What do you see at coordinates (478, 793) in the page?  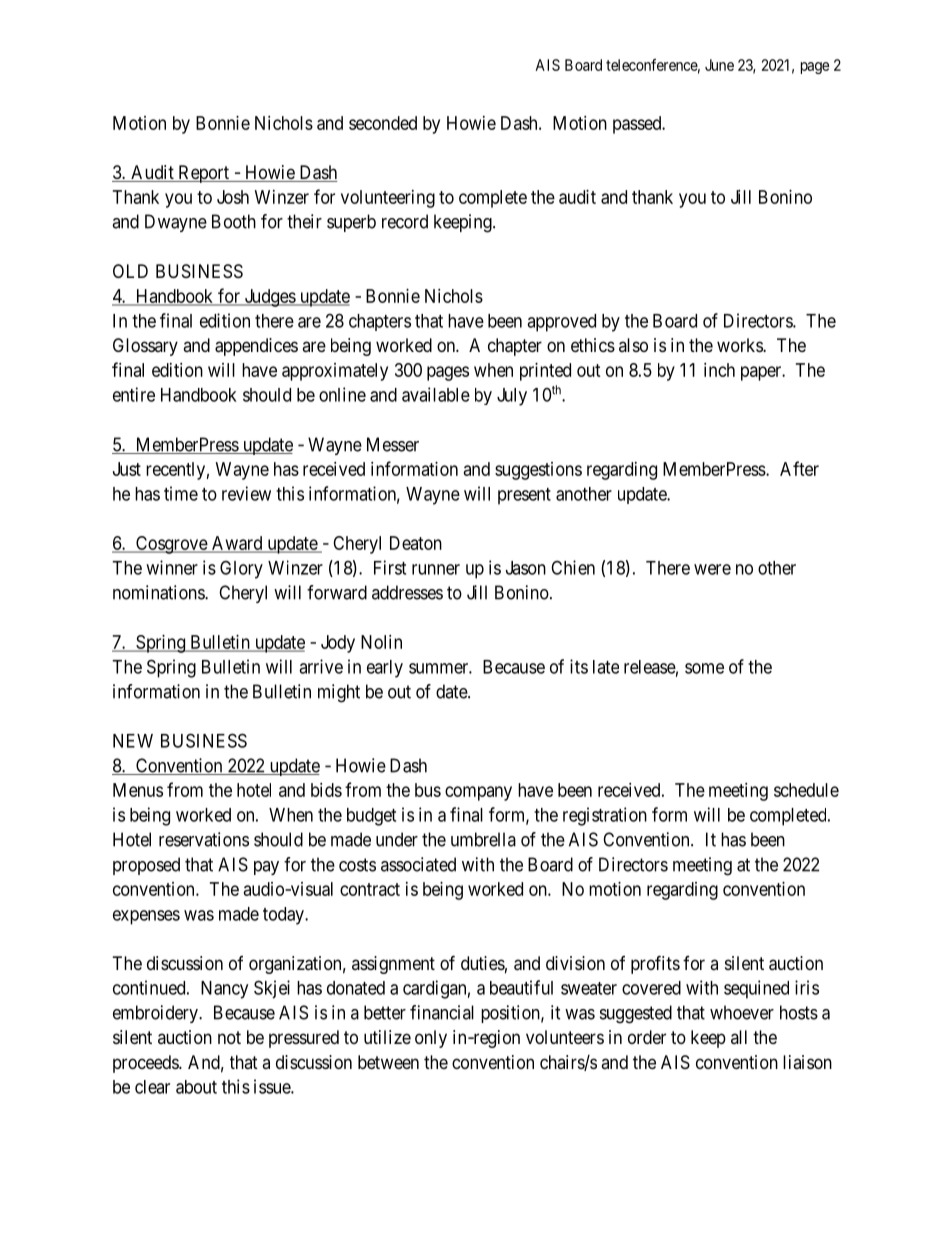 I see `company` at bounding box center [478, 793].
